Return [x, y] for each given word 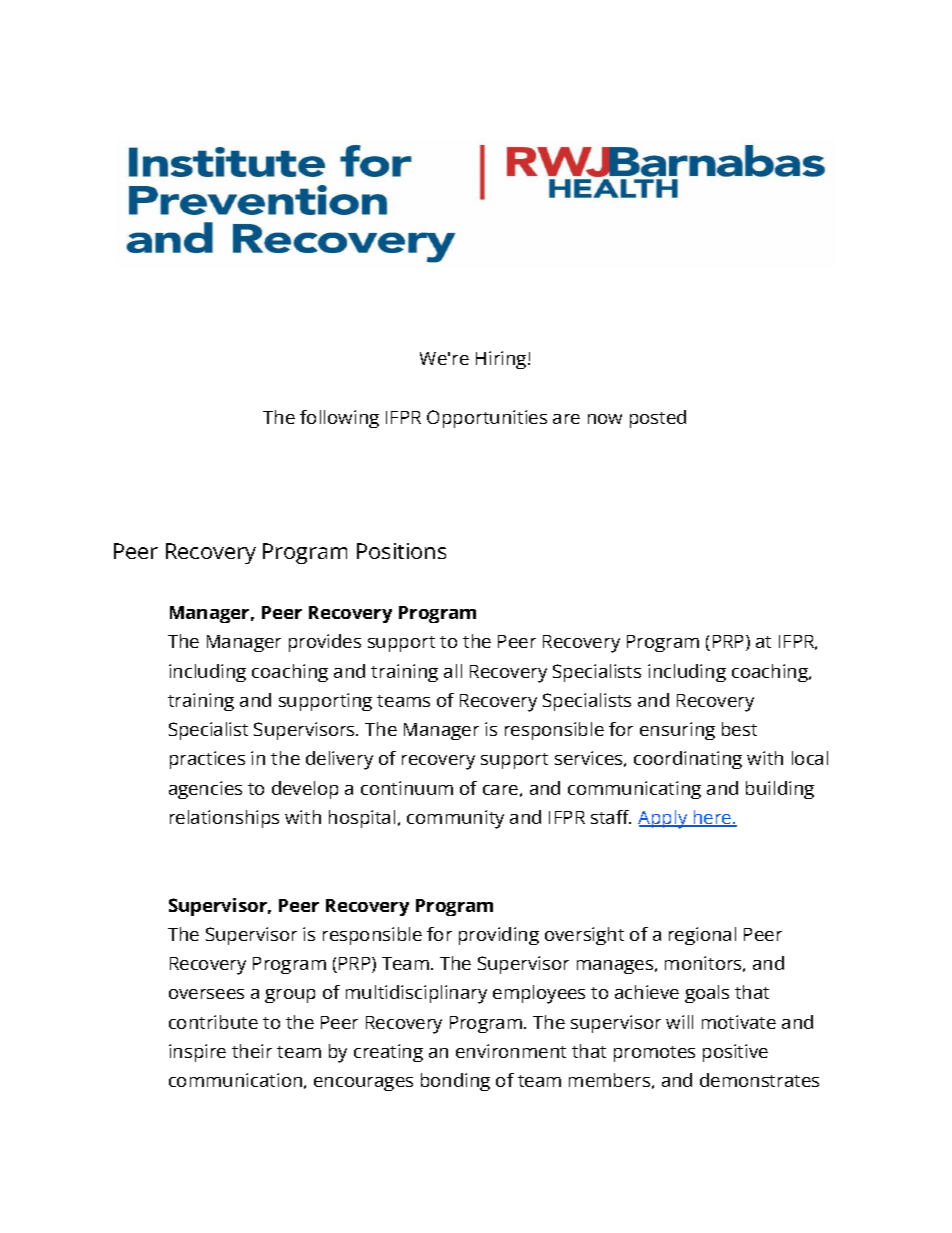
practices [207, 760]
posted [658, 419]
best [739, 729]
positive [735, 1053]
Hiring [502, 360]
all [453, 671]
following [339, 419]
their [252, 1051]
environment [511, 1051]
